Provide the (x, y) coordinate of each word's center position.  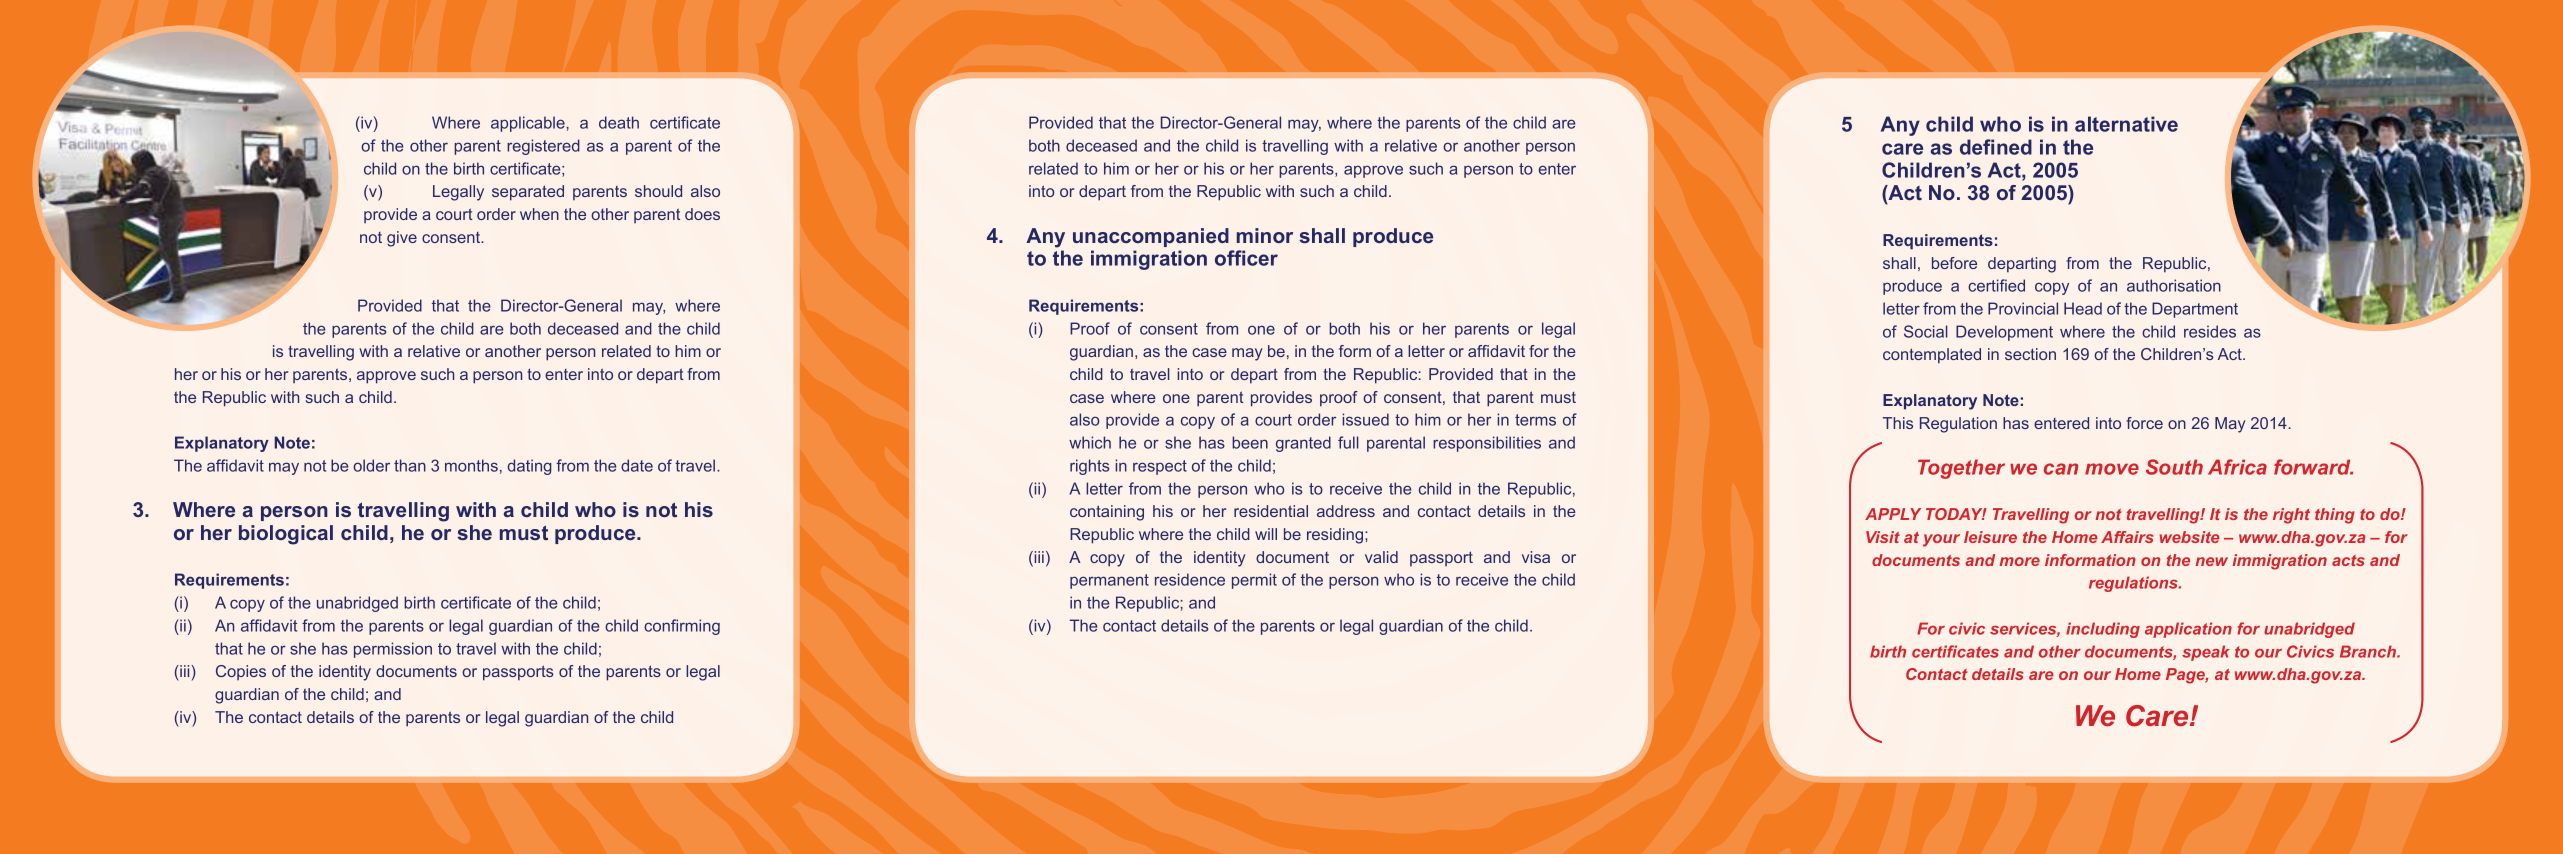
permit (1254, 581)
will (1266, 534)
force (2144, 423)
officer (1246, 258)
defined (1996, 147)
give (402, 239)
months (471, 465)
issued (1365, 419)
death (619, 122)
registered (543, 147)
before (1954, 263)
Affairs (2127, 537)
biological (286, 535)
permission (393, 650)
